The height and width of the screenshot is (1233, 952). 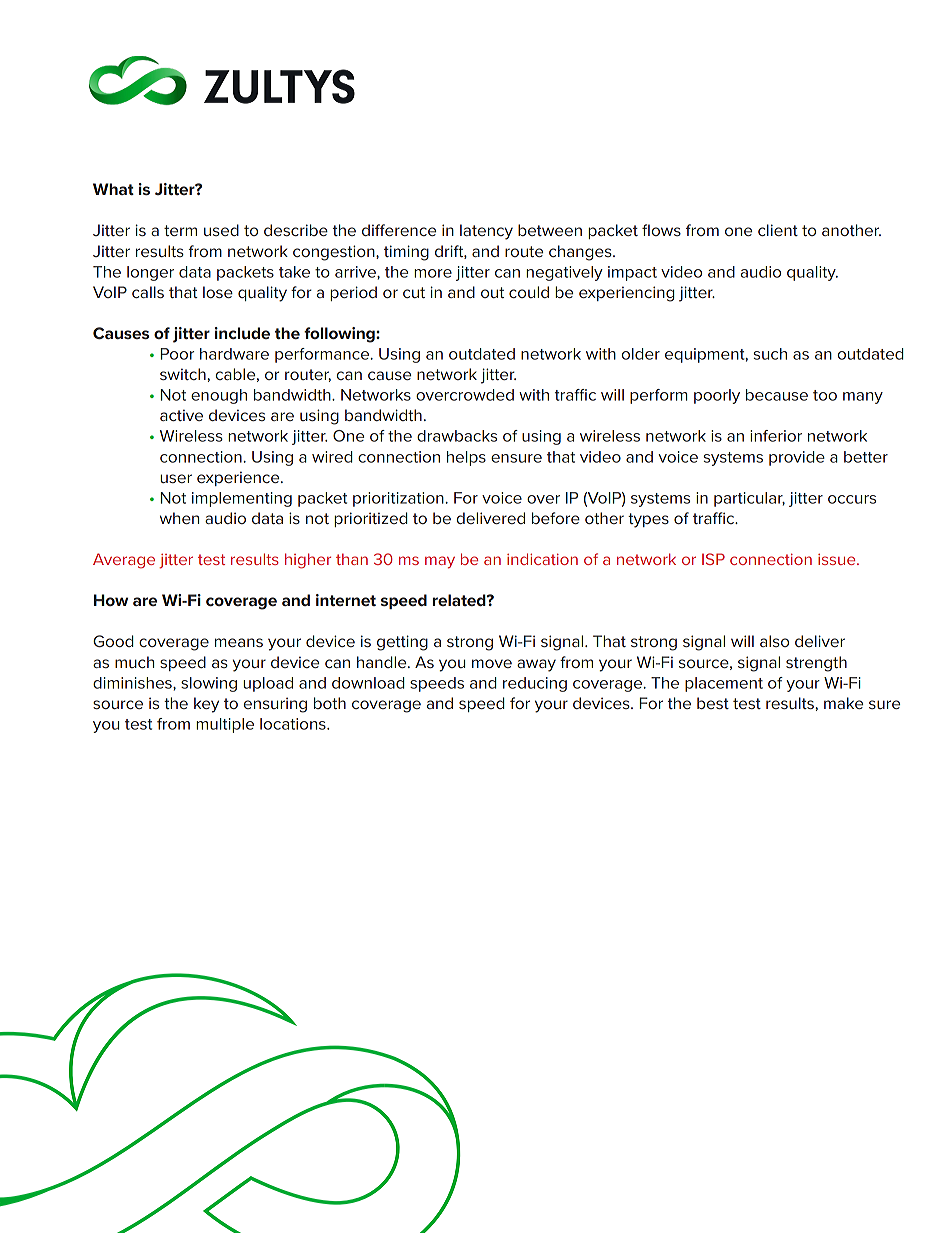 What do you see at coordinates (486, 232) in the screenshot?
I see `latency` at bounding box center [486, 232].
